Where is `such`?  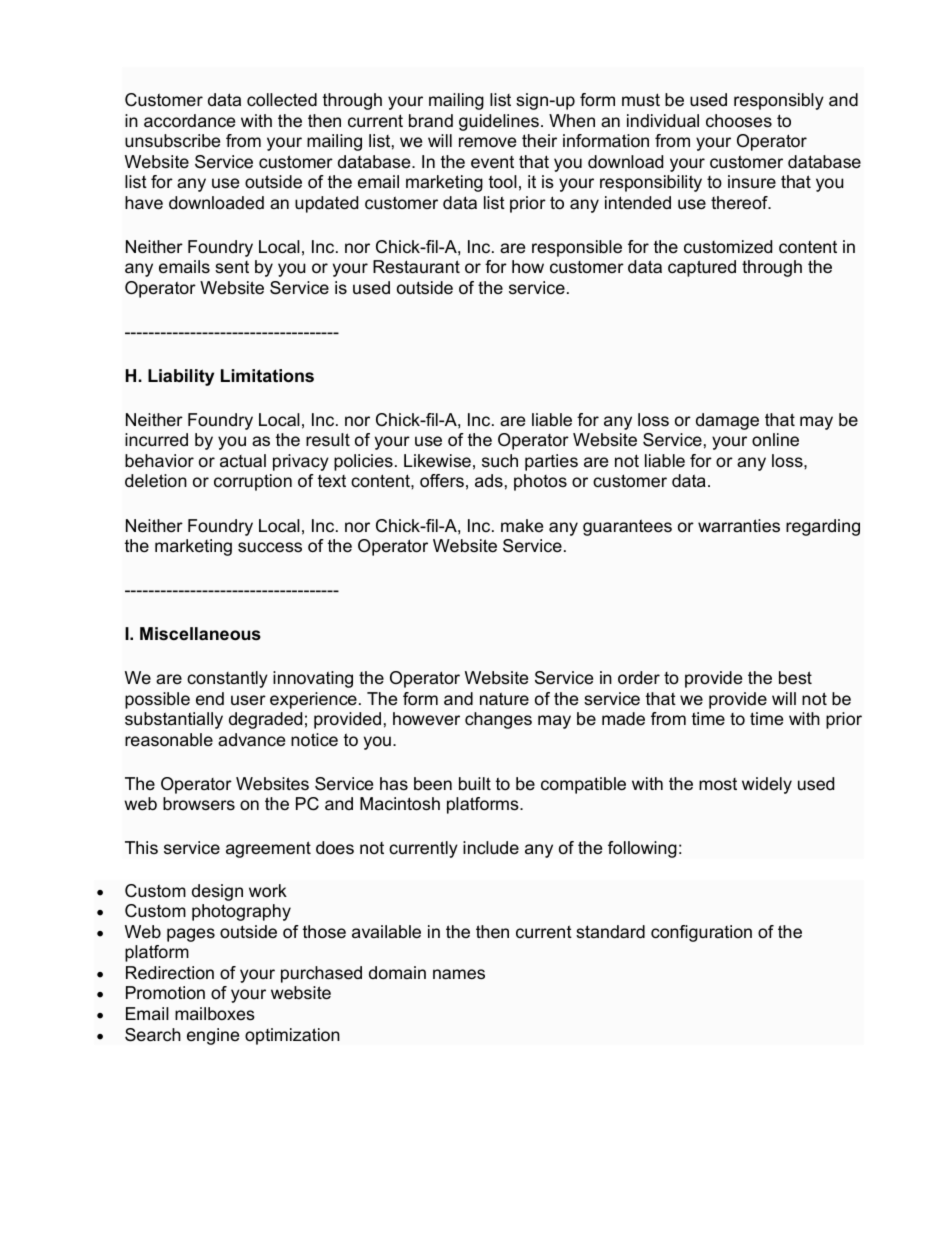 such is located at coordinates (500, 461).
